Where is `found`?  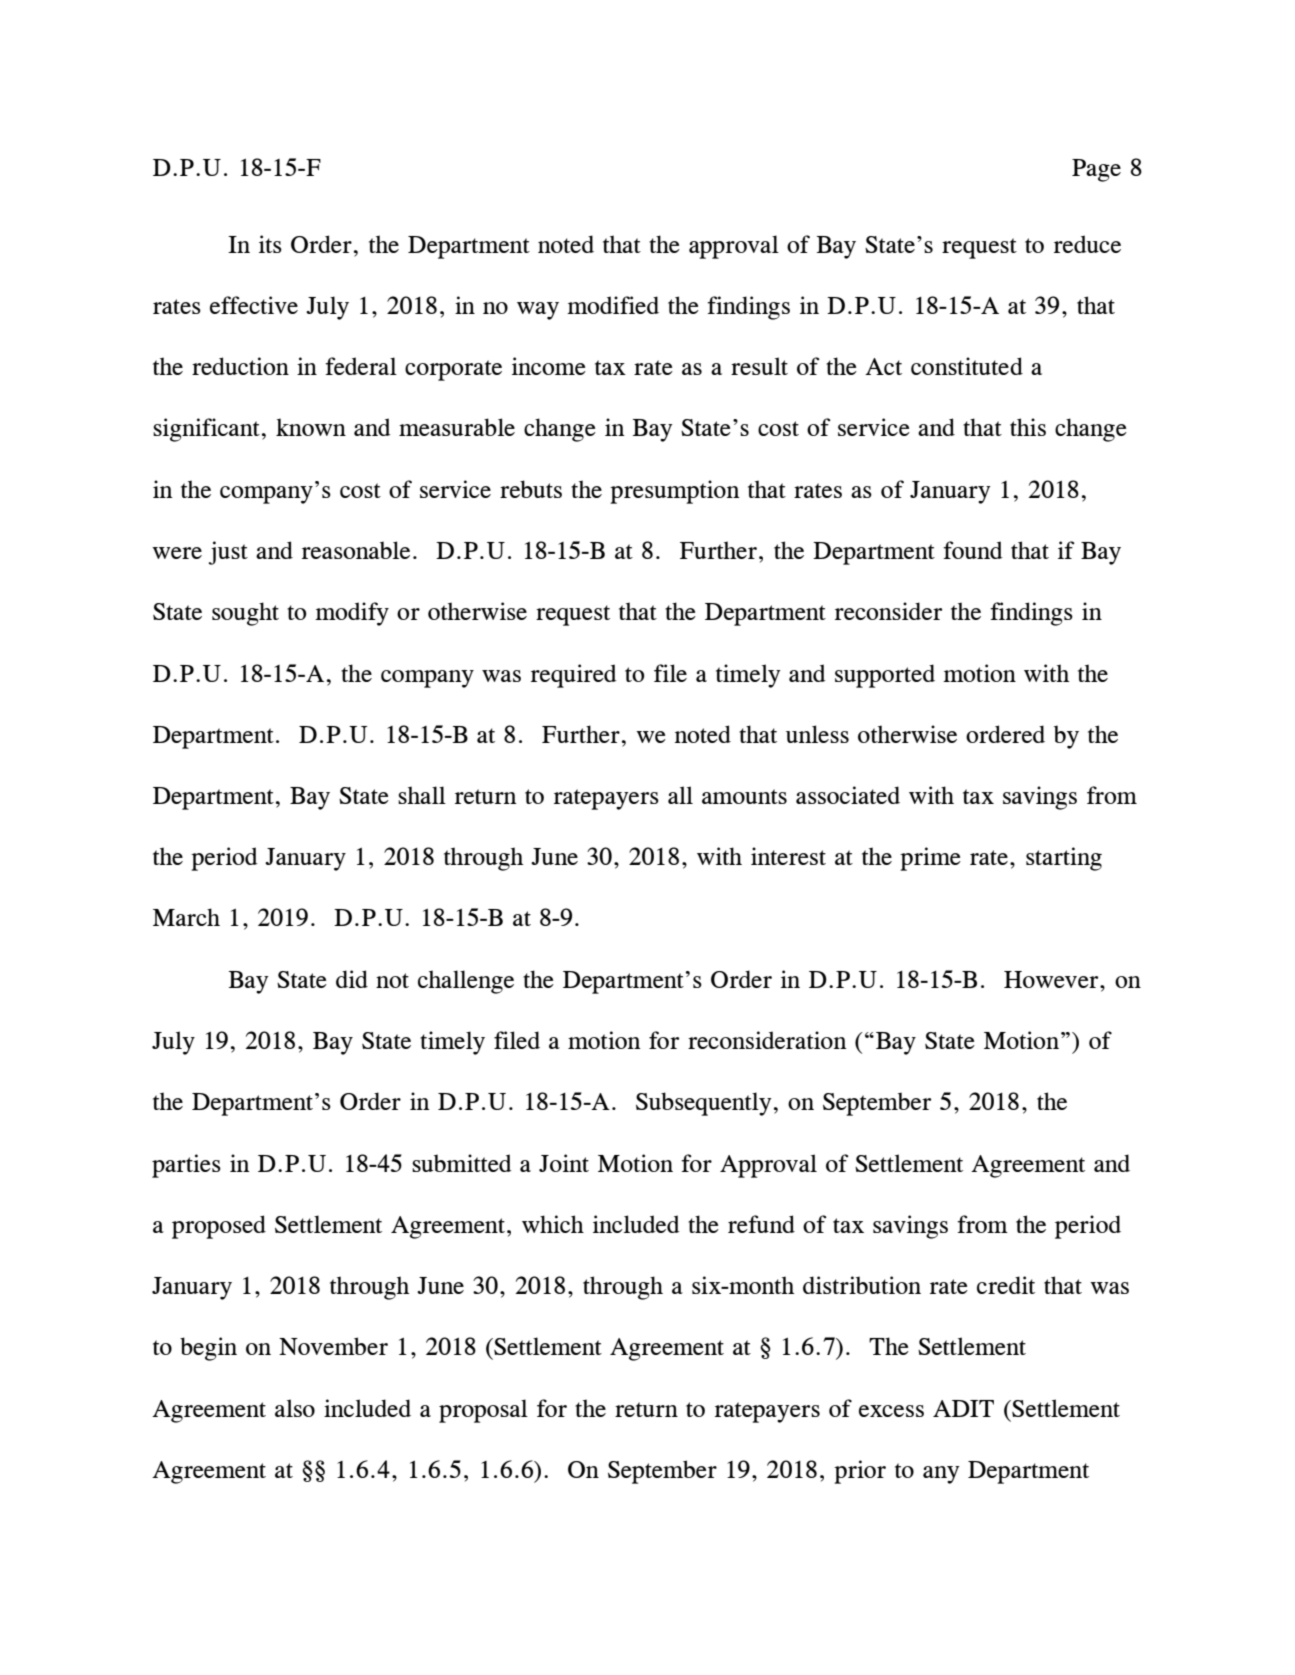 found is located at coordinates (973, 550).
